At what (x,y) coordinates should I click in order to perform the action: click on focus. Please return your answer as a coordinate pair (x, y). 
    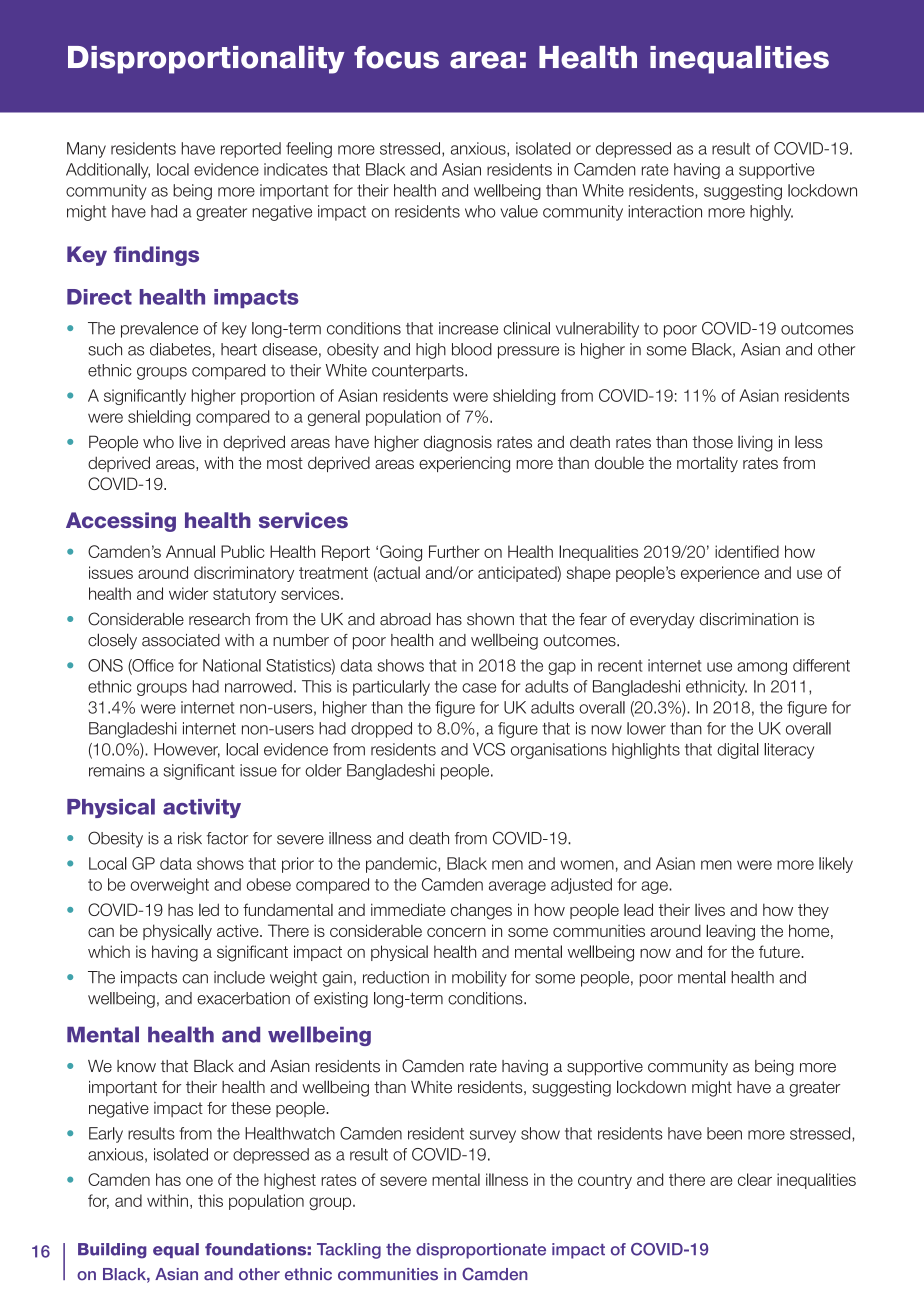
    Looking at the image, I should click on (396, 57).
